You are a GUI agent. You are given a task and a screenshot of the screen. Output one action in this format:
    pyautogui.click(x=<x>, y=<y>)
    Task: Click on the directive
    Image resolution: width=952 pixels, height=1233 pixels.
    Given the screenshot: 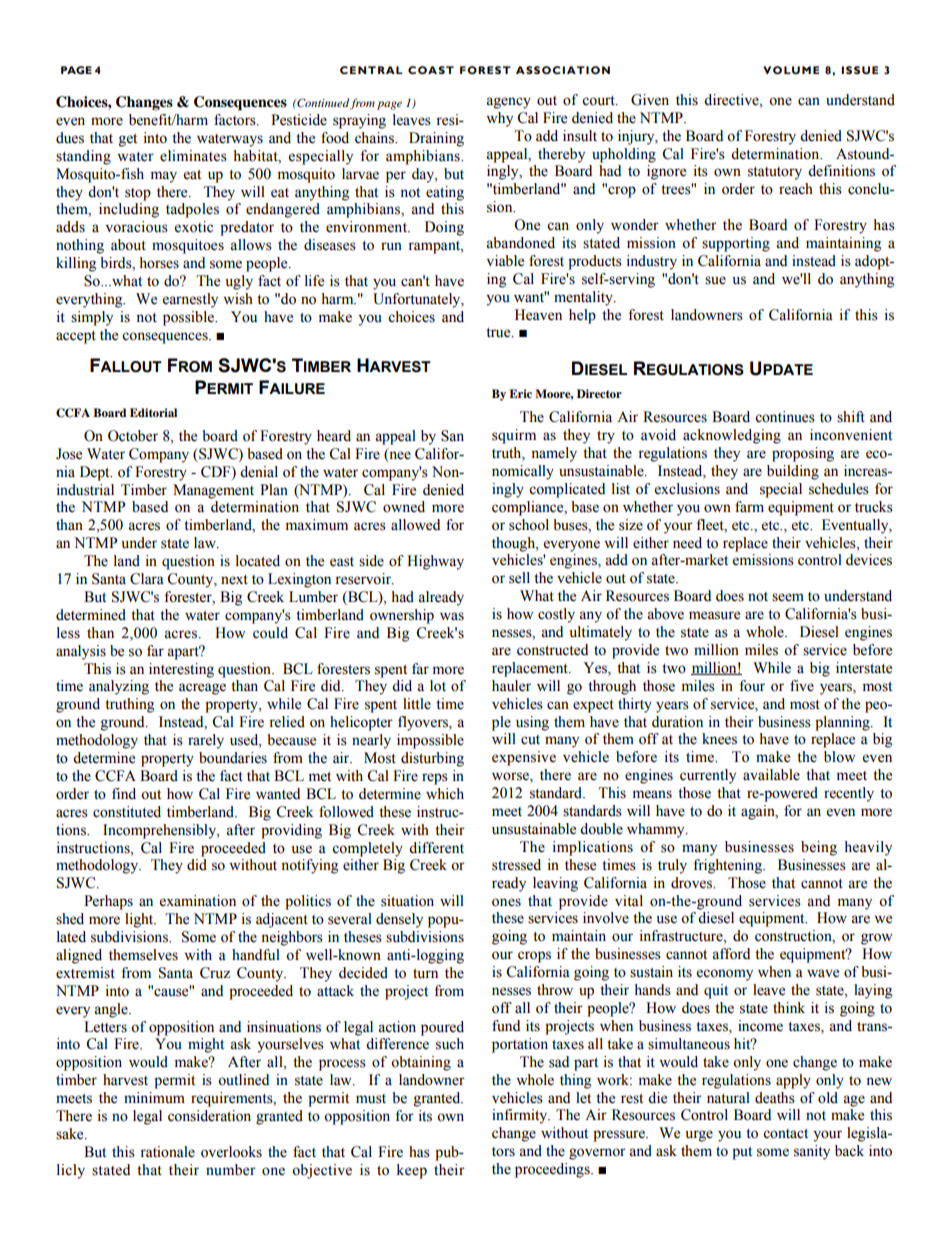 What is the action you would take?
    pyautogui.click(x=732, y=100)
